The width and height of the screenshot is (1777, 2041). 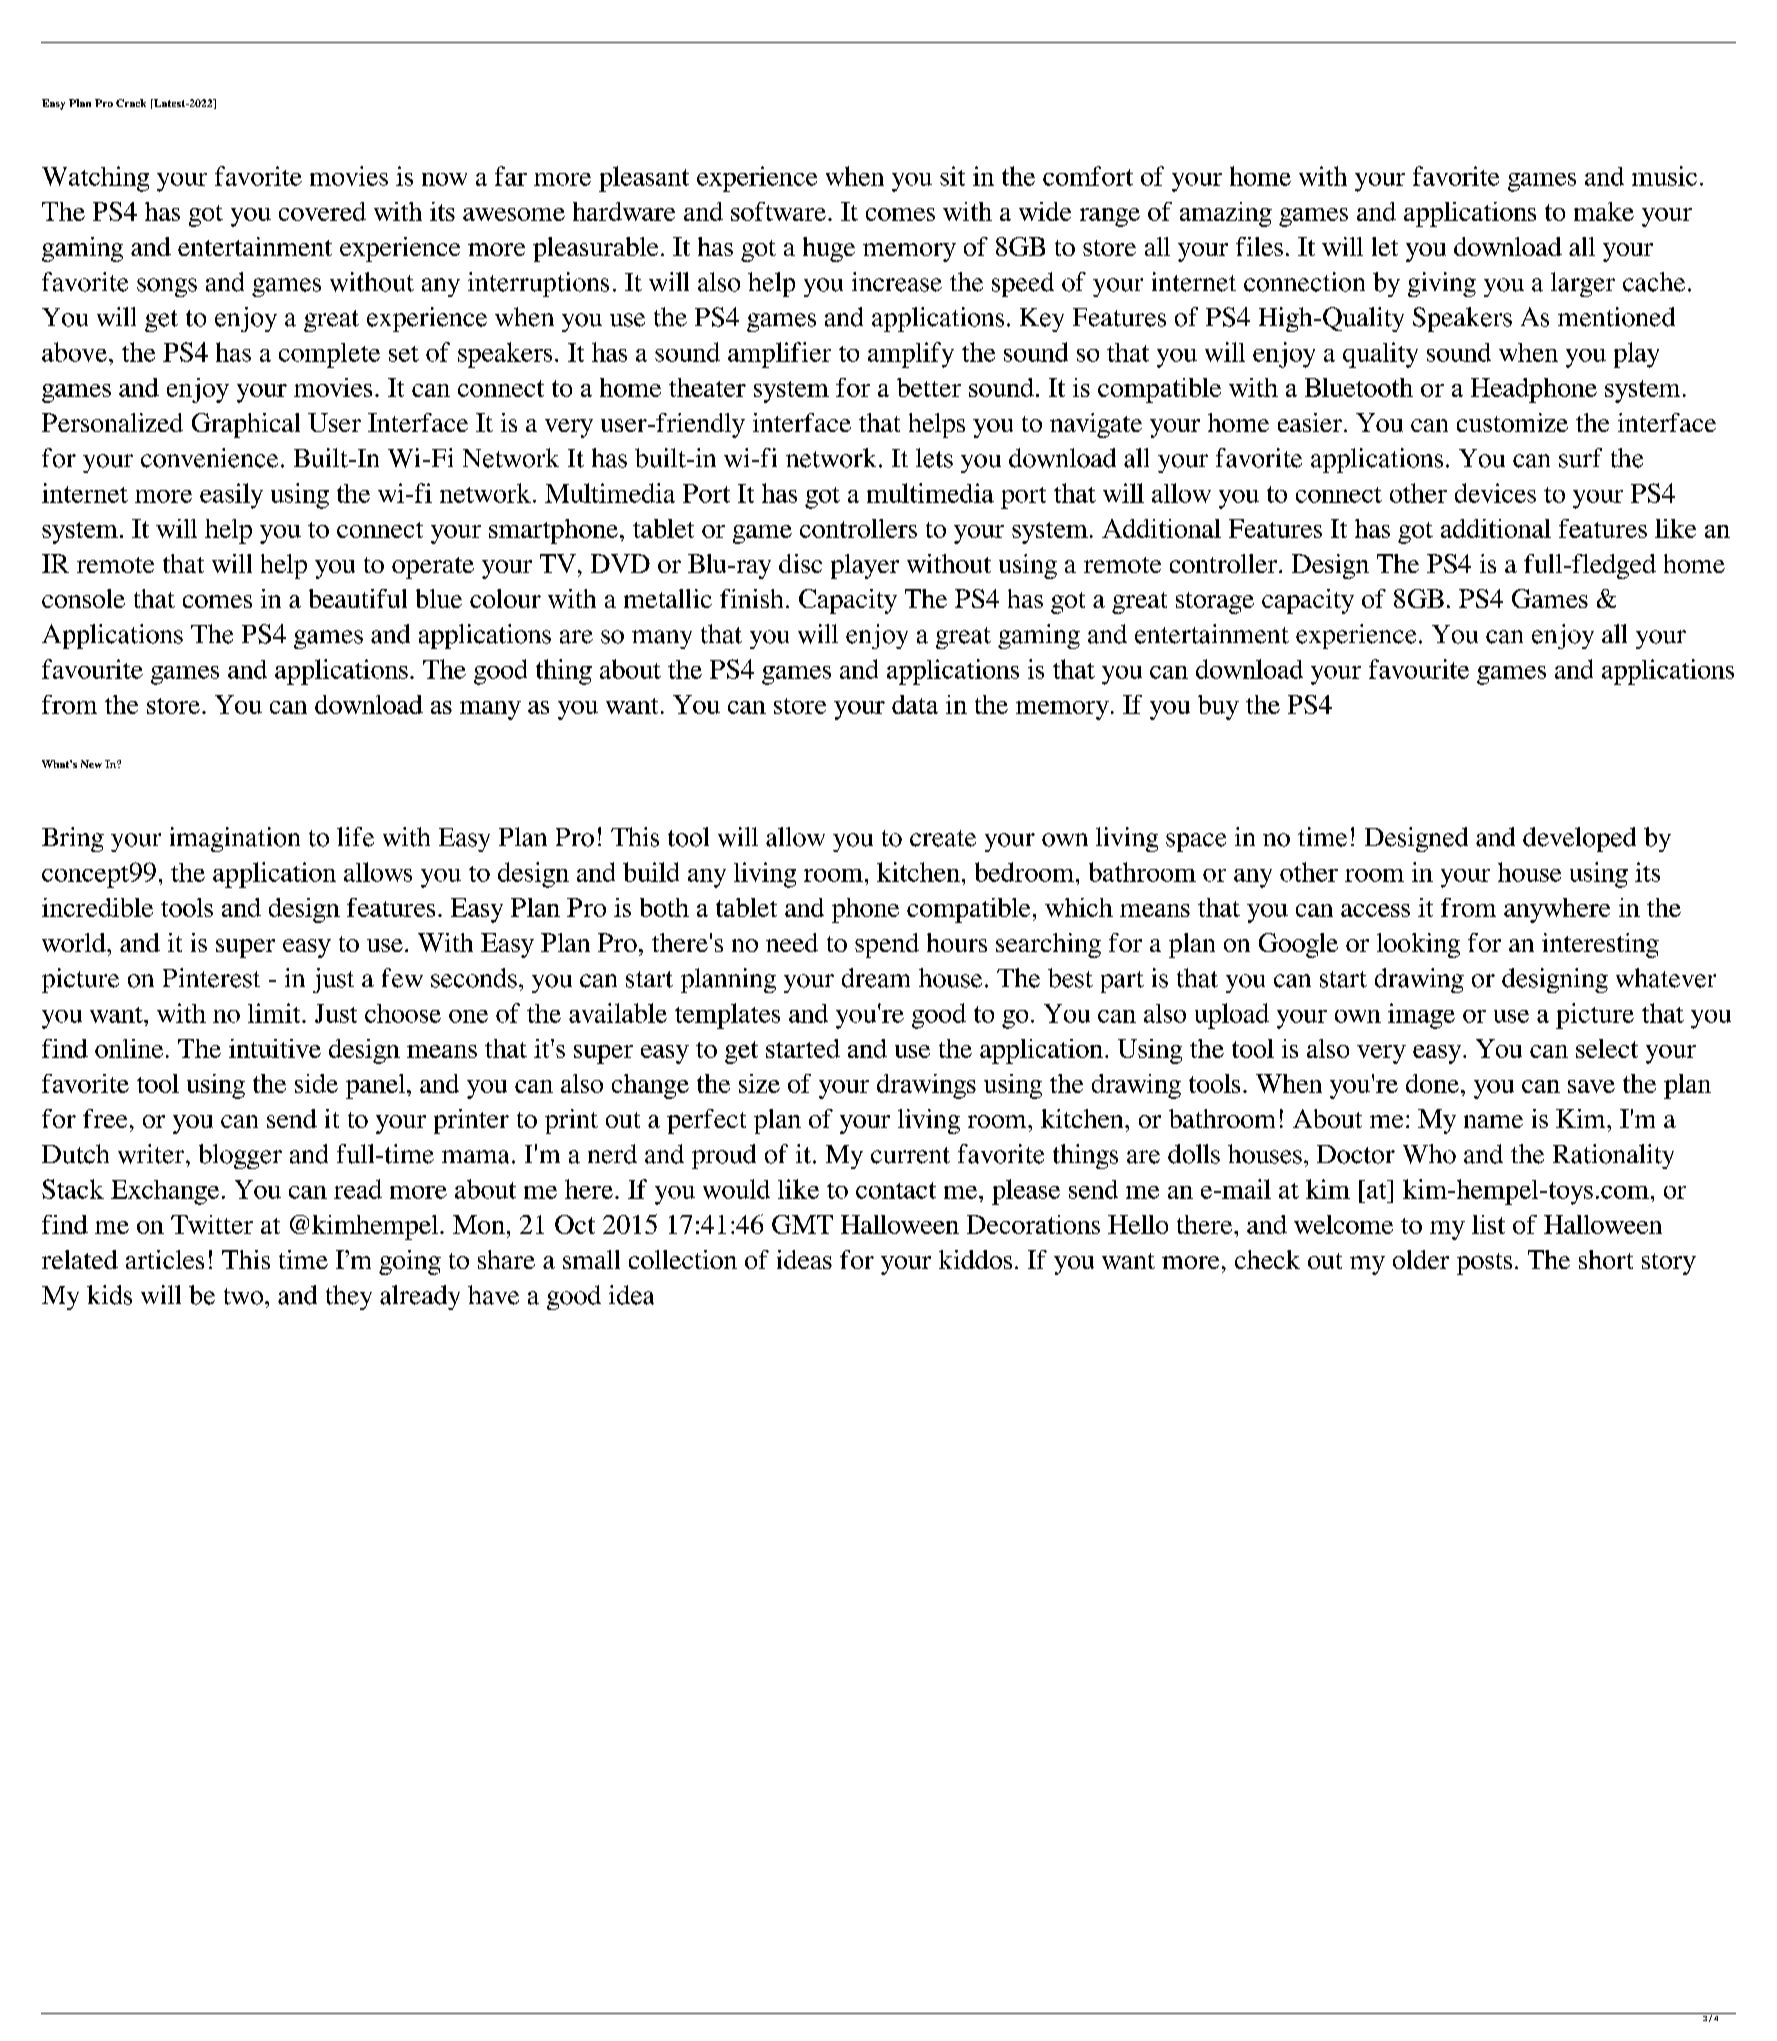 I want to click on New, so click(x=91, y=764).
